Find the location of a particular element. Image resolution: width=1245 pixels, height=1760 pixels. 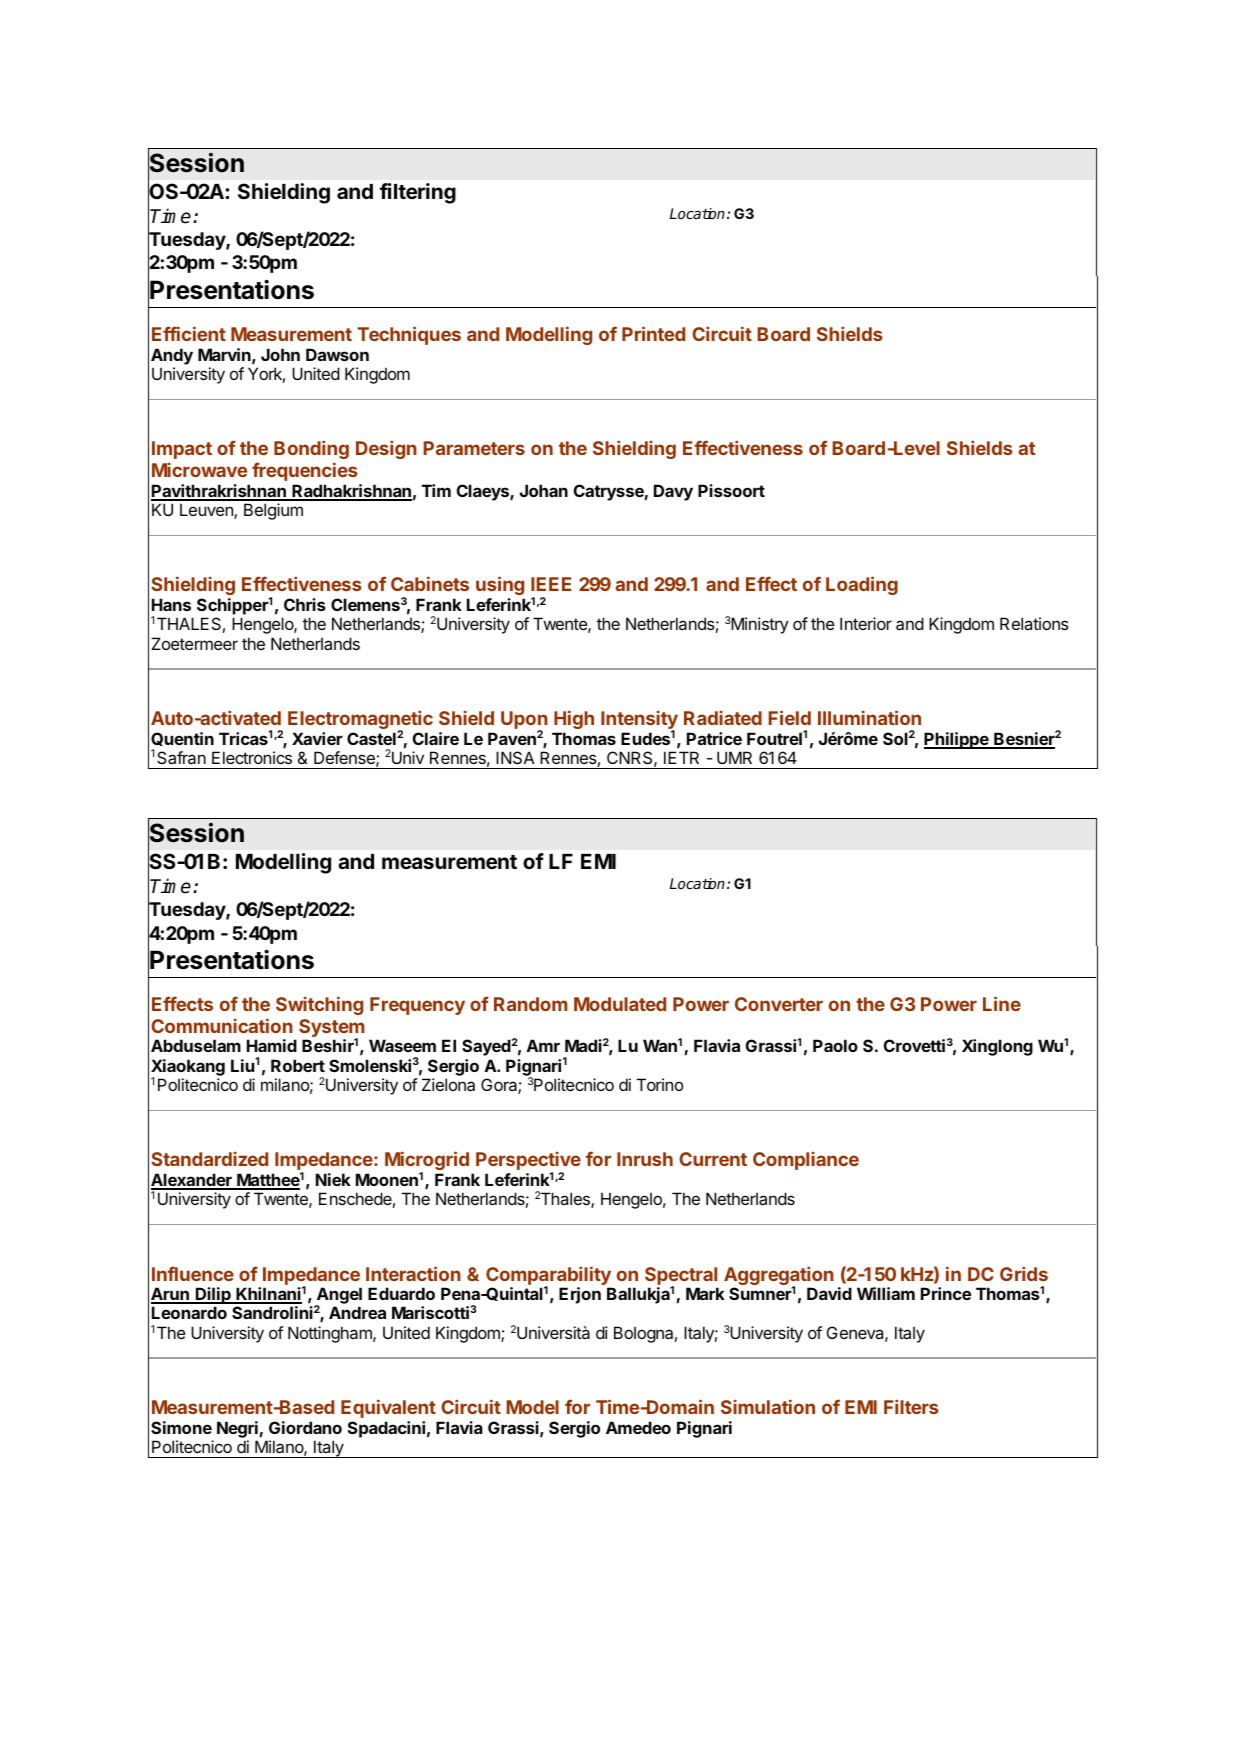

Davy is located at coordinates (673, 492).
